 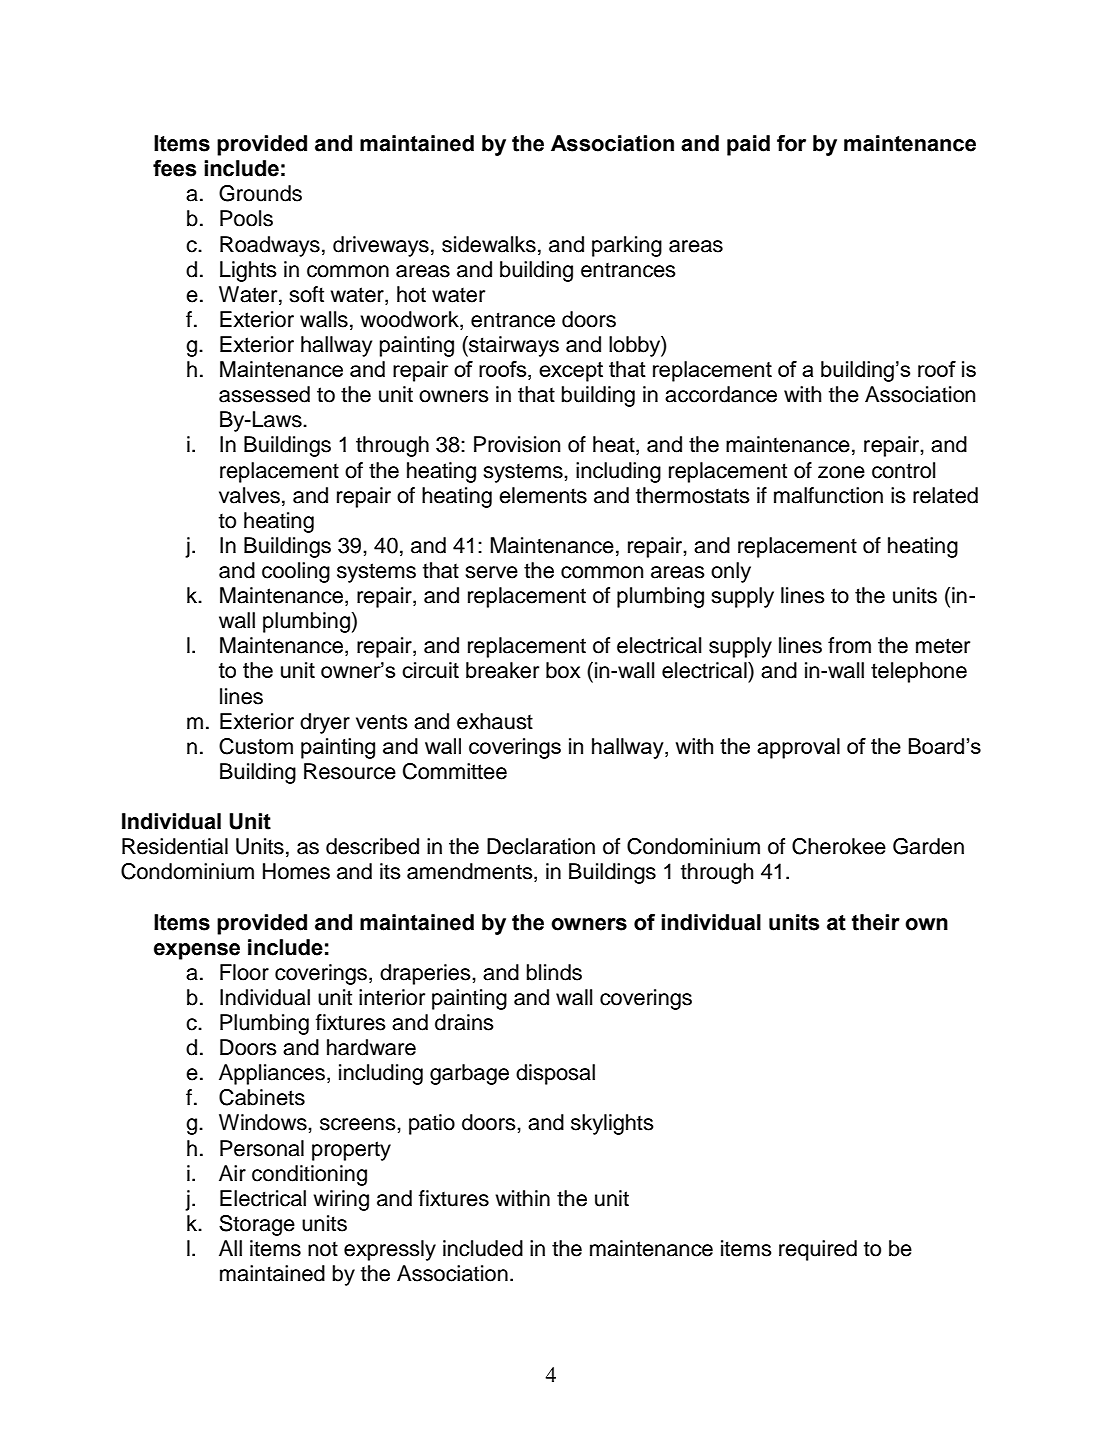 What do you see at coordinates (791, 143) in the page?
I see `for` at bounding box center [791, 143].
